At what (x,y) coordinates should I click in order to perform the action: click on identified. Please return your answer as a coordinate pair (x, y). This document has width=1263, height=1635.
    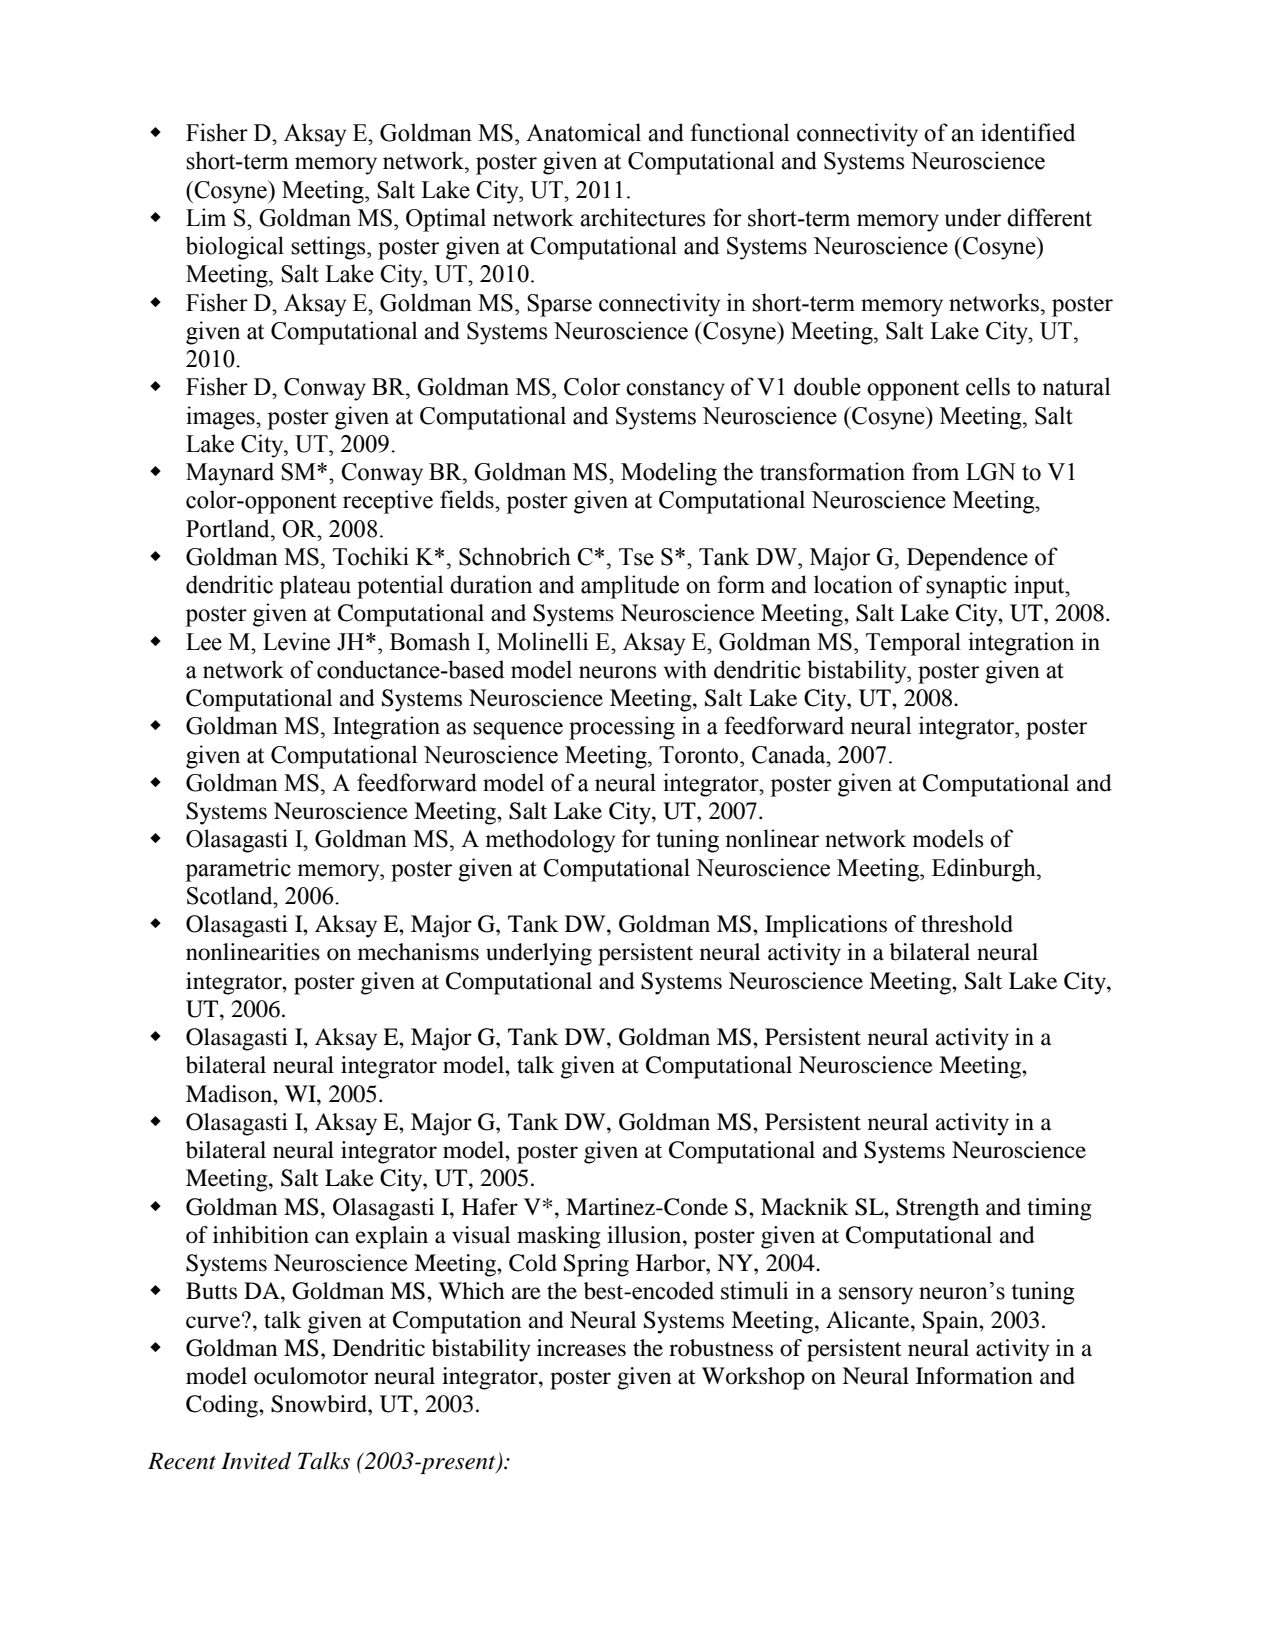
    Looking at the image, I should click on (1028, 132).
